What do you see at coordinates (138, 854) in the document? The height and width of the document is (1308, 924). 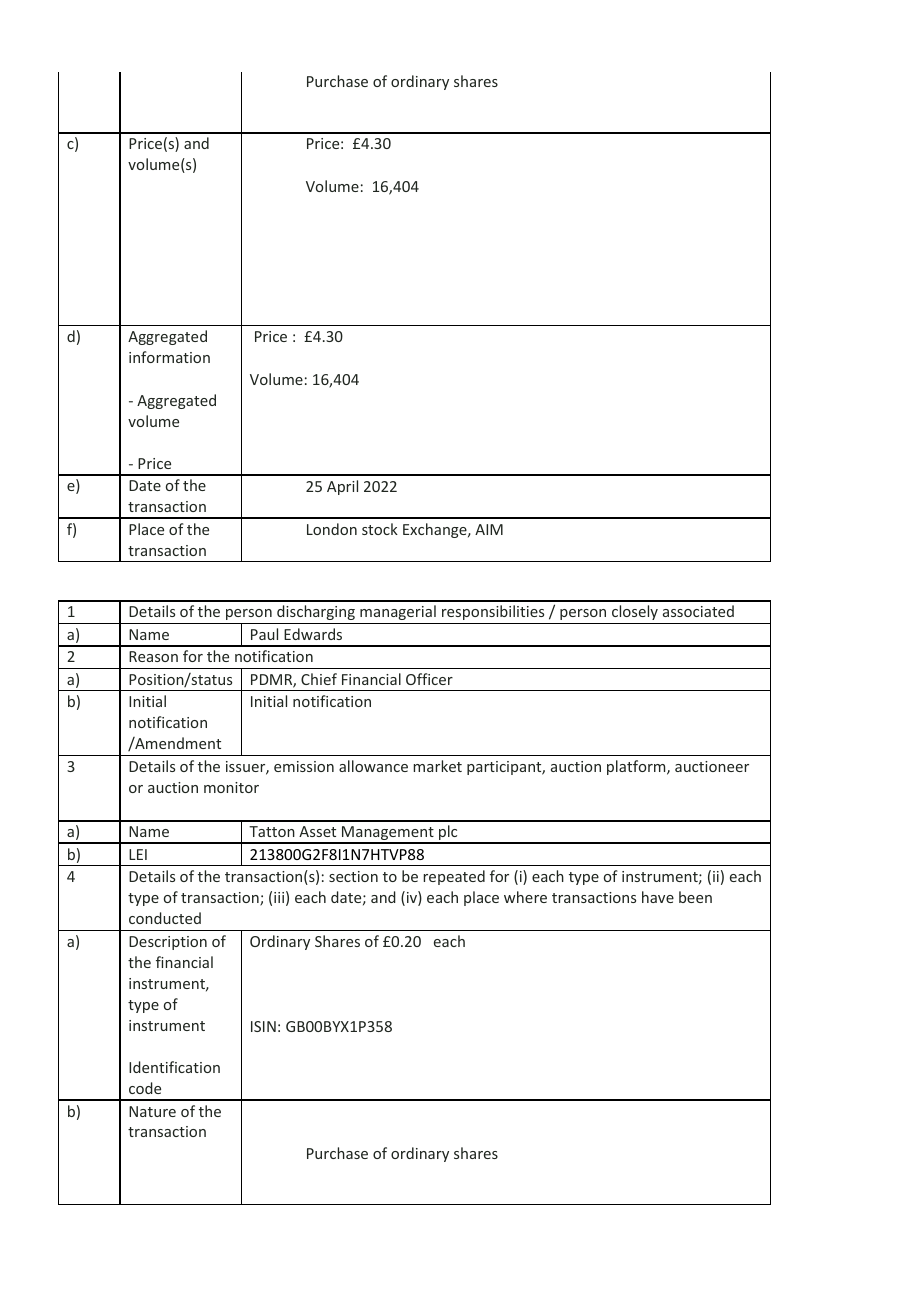 I see `LEI` at bounding box center [138, 854].
